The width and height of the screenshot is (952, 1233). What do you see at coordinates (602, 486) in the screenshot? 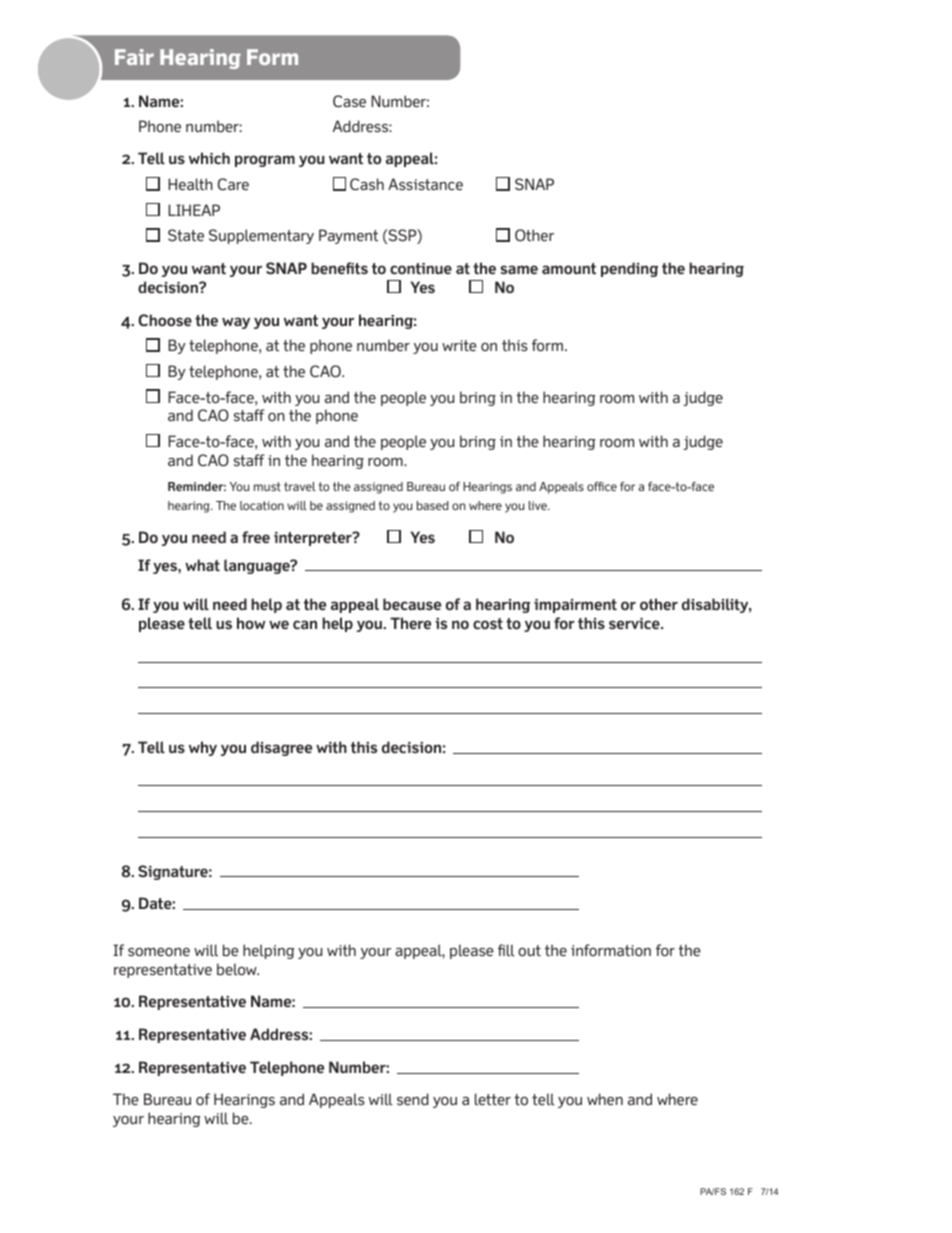
I see `office` at bounding box center [602, 486].
